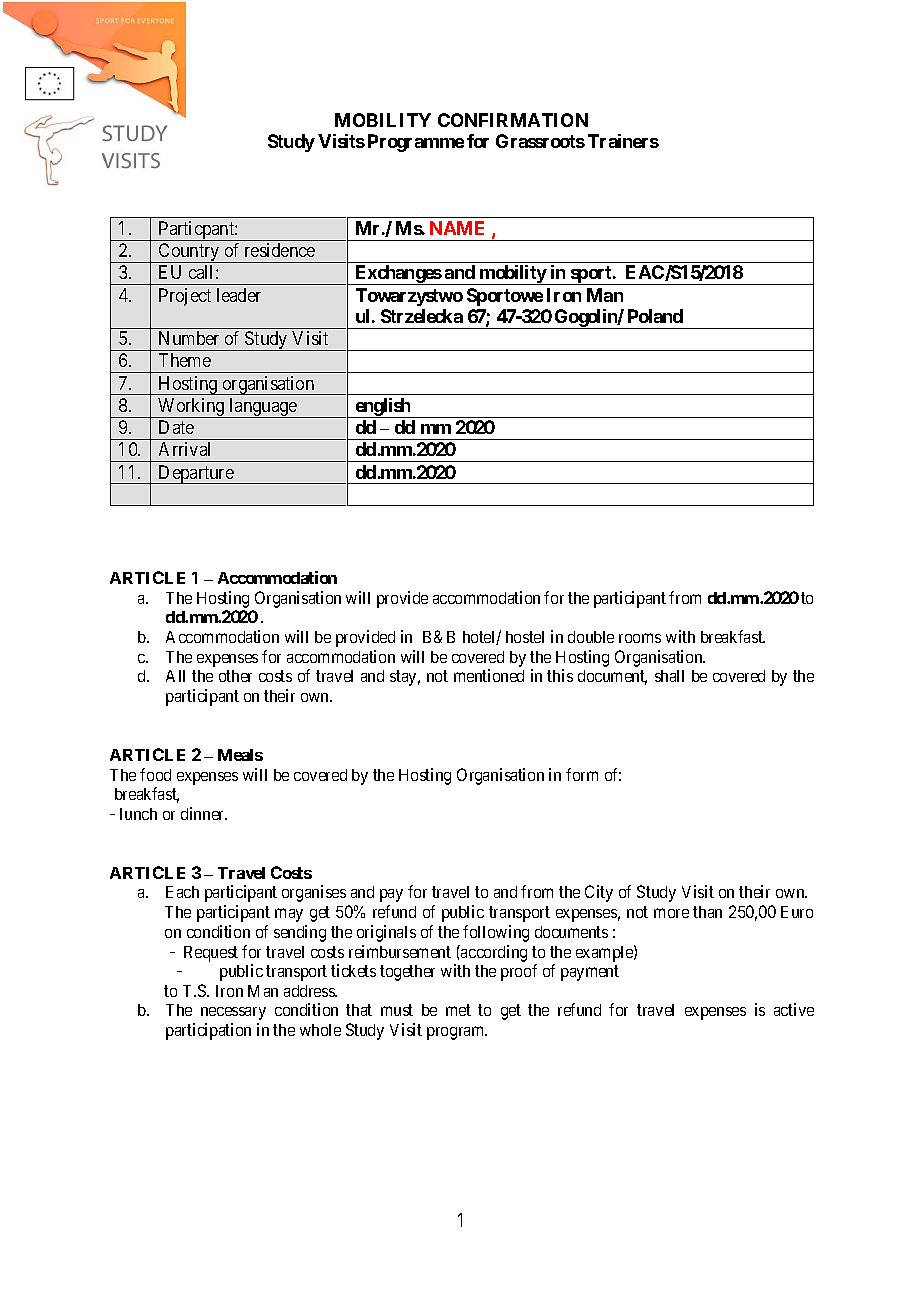 This image has width=924, height=1308. I want to click on Country, so click(189, 253).
